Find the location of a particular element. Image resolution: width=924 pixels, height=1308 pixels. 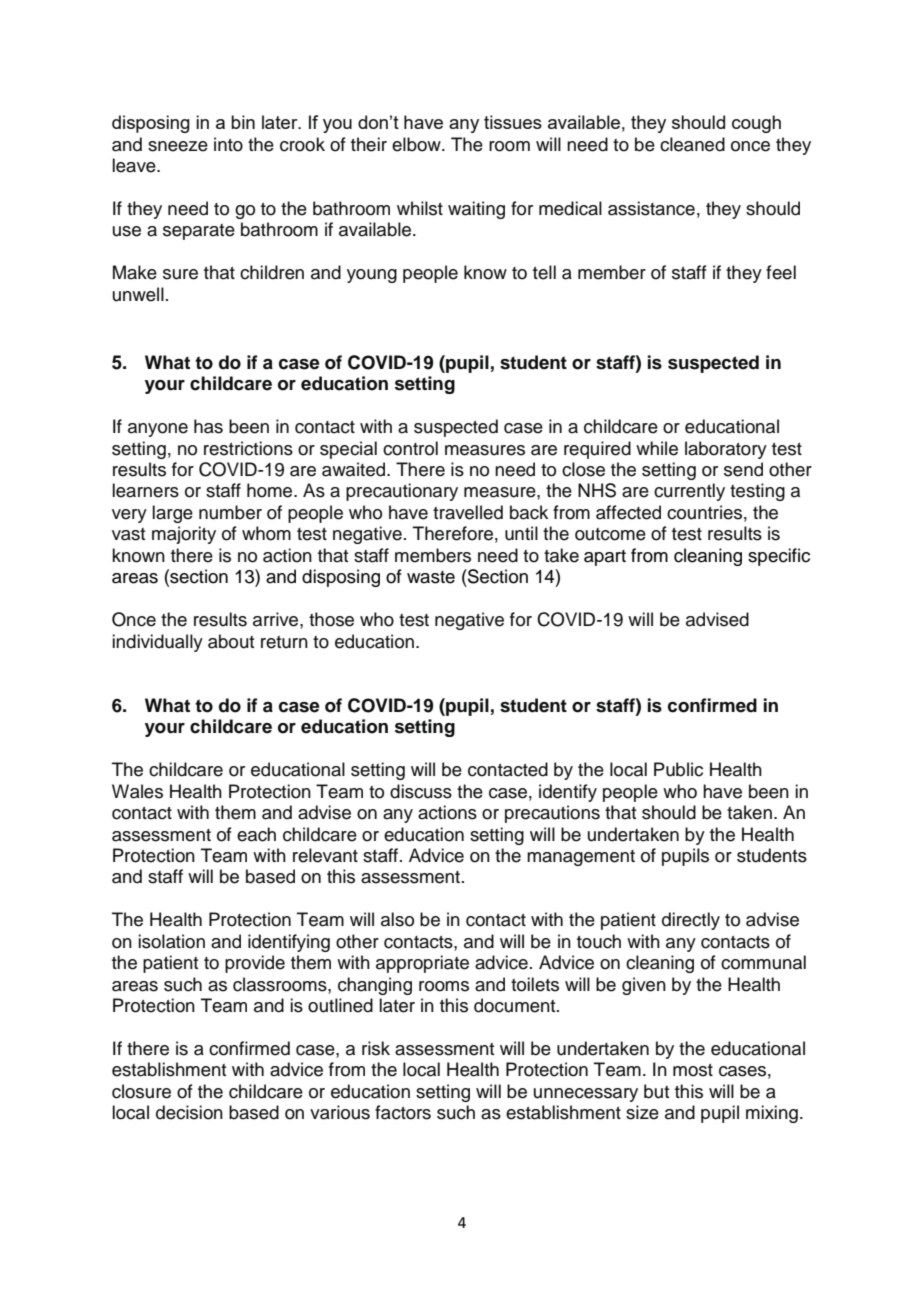

waste is located at coordinates (431, 577).
